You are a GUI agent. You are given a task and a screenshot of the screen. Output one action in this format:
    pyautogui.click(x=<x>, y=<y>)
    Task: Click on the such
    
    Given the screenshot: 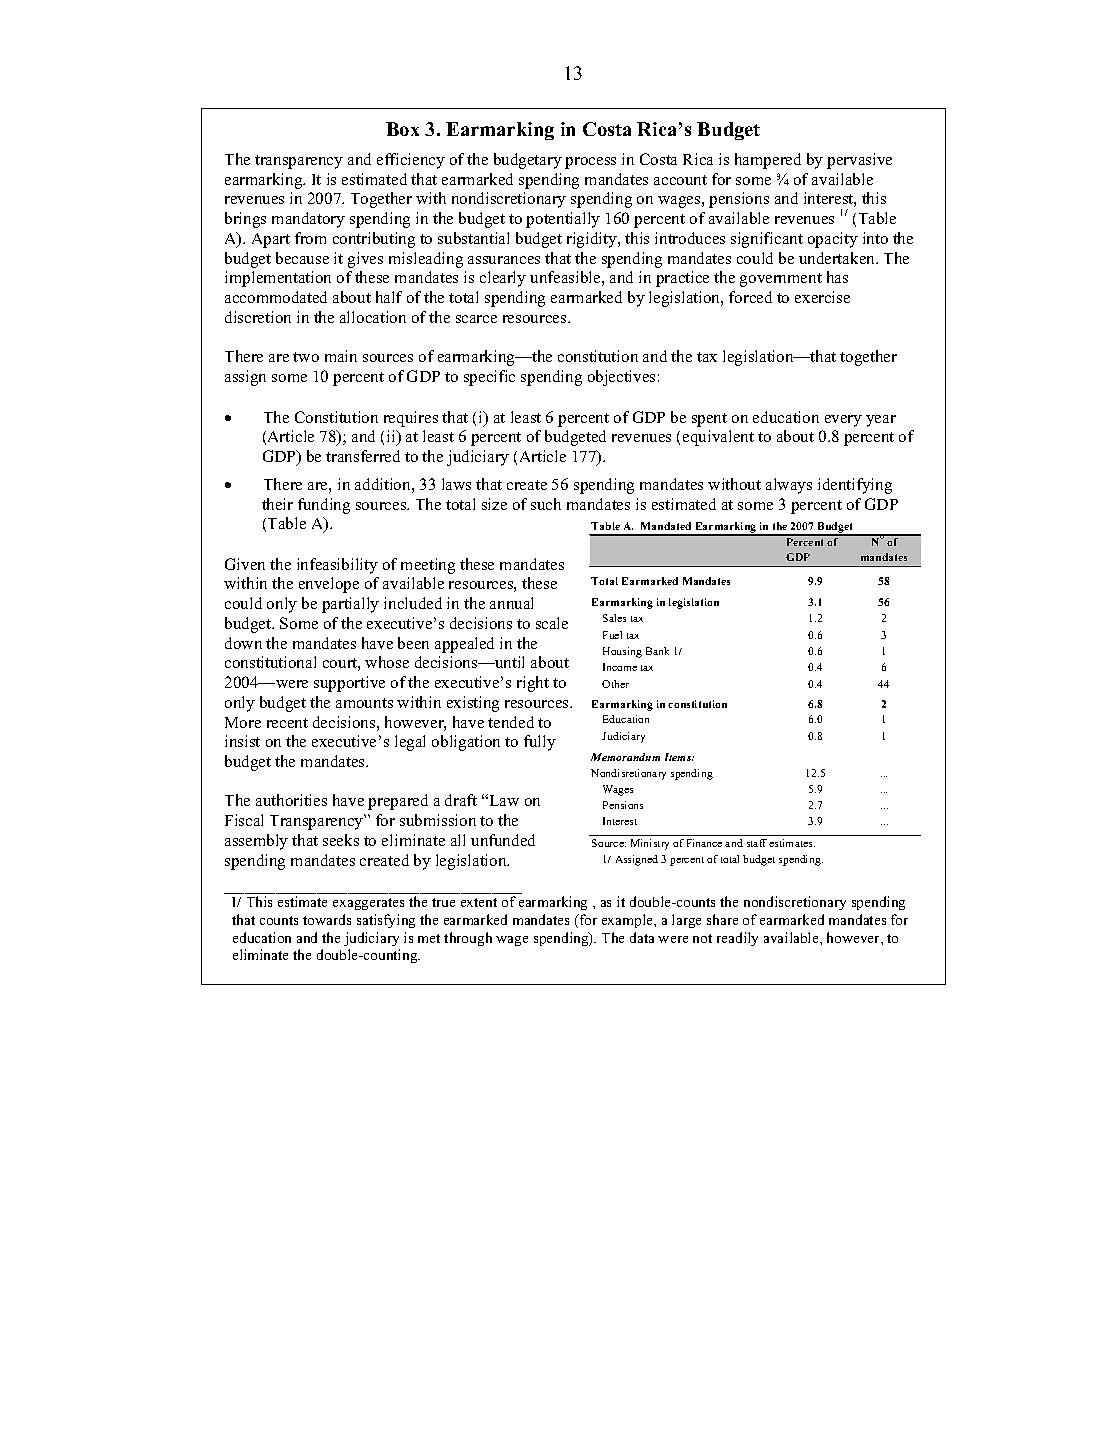 What is the action you would take?
    pyautogui.click(x=546, y=504)
